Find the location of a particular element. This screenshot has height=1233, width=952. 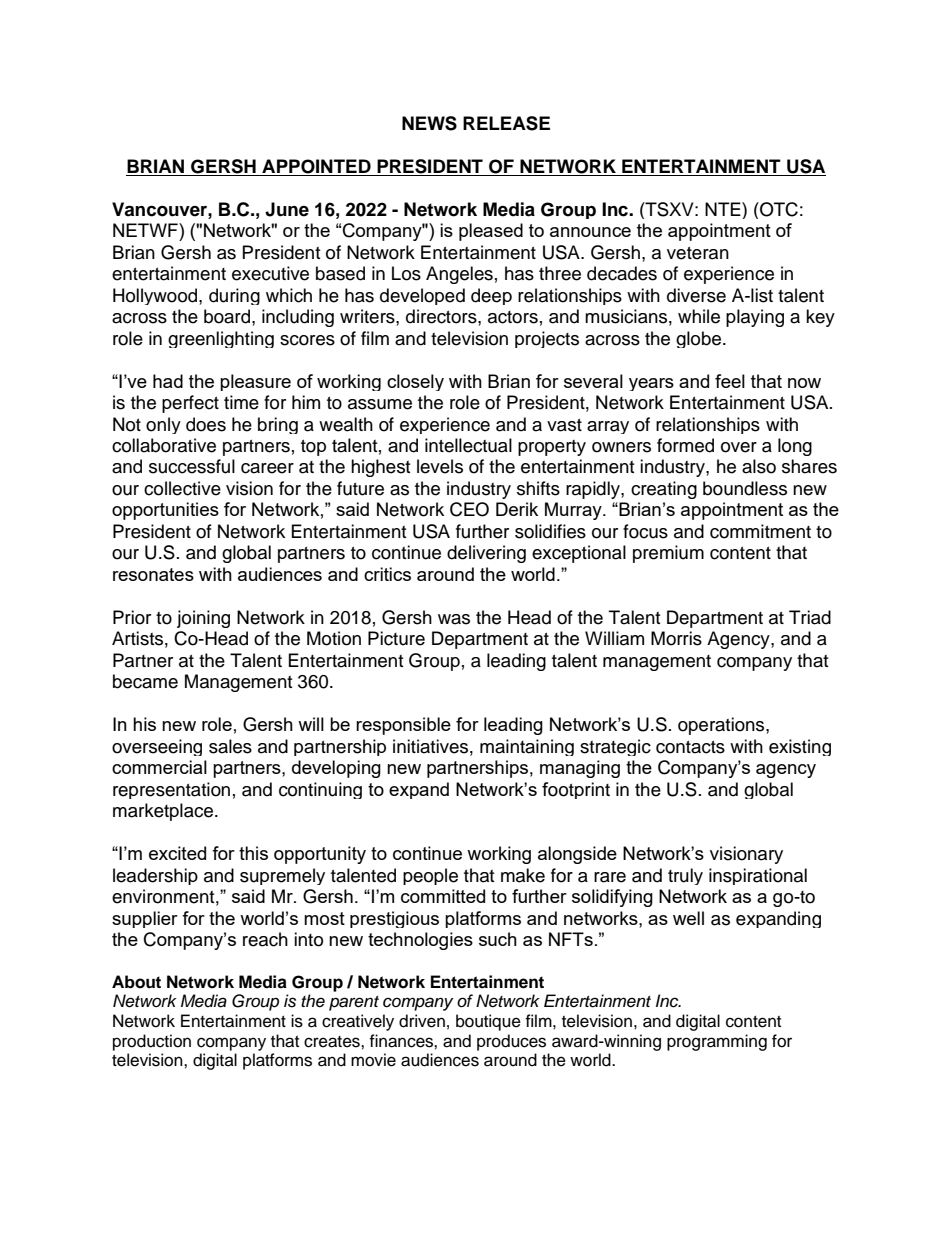

joining is located at coordinates (203, 619).
